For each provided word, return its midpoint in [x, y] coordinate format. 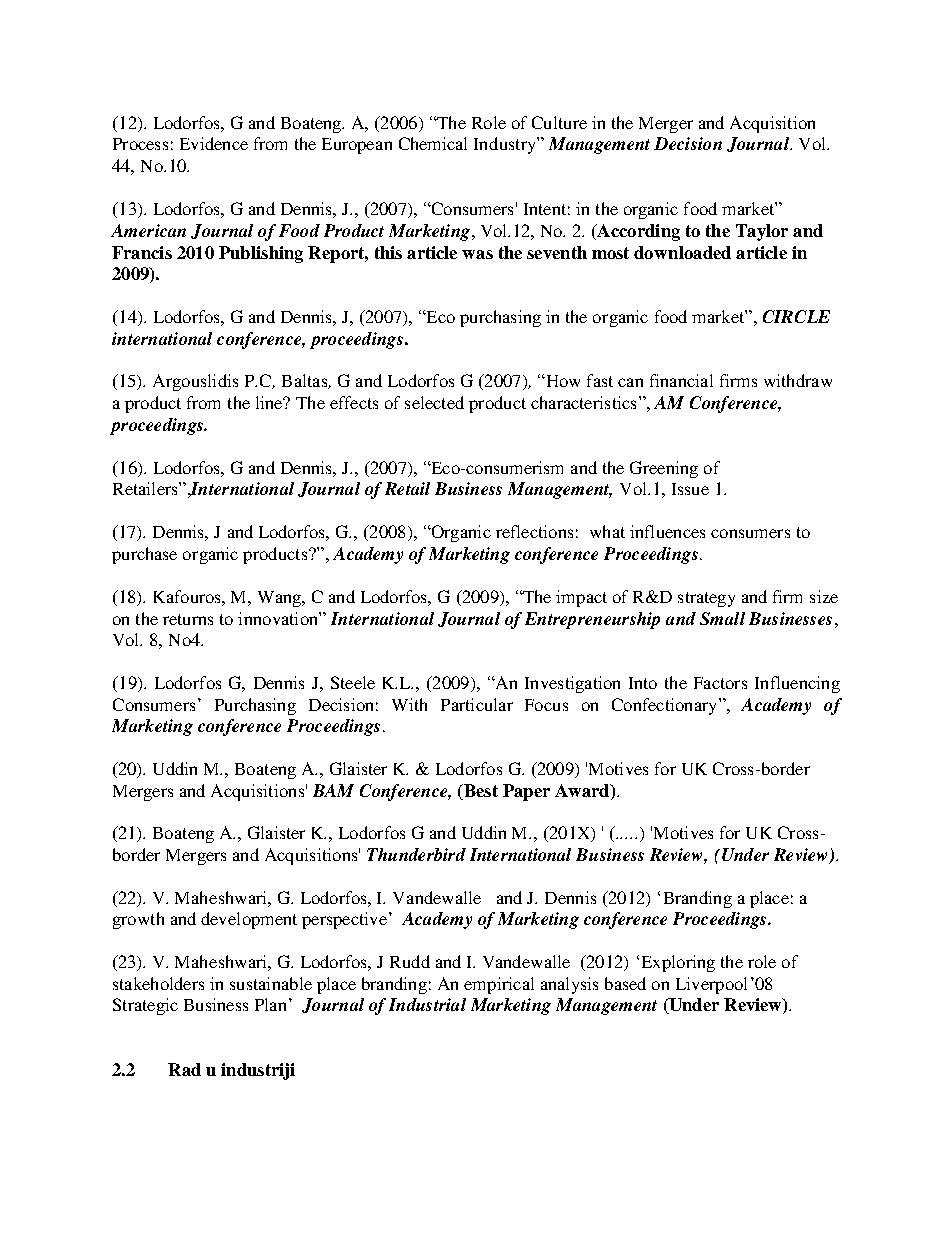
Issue [690, 489]
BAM [333, 790]
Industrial [427, 1004]
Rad [184, 1069]
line [270, 402]
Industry [506, 145]
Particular [477, 704]
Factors [720, 683]
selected [434, 402]
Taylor [762, 232]
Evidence [214, 143]
